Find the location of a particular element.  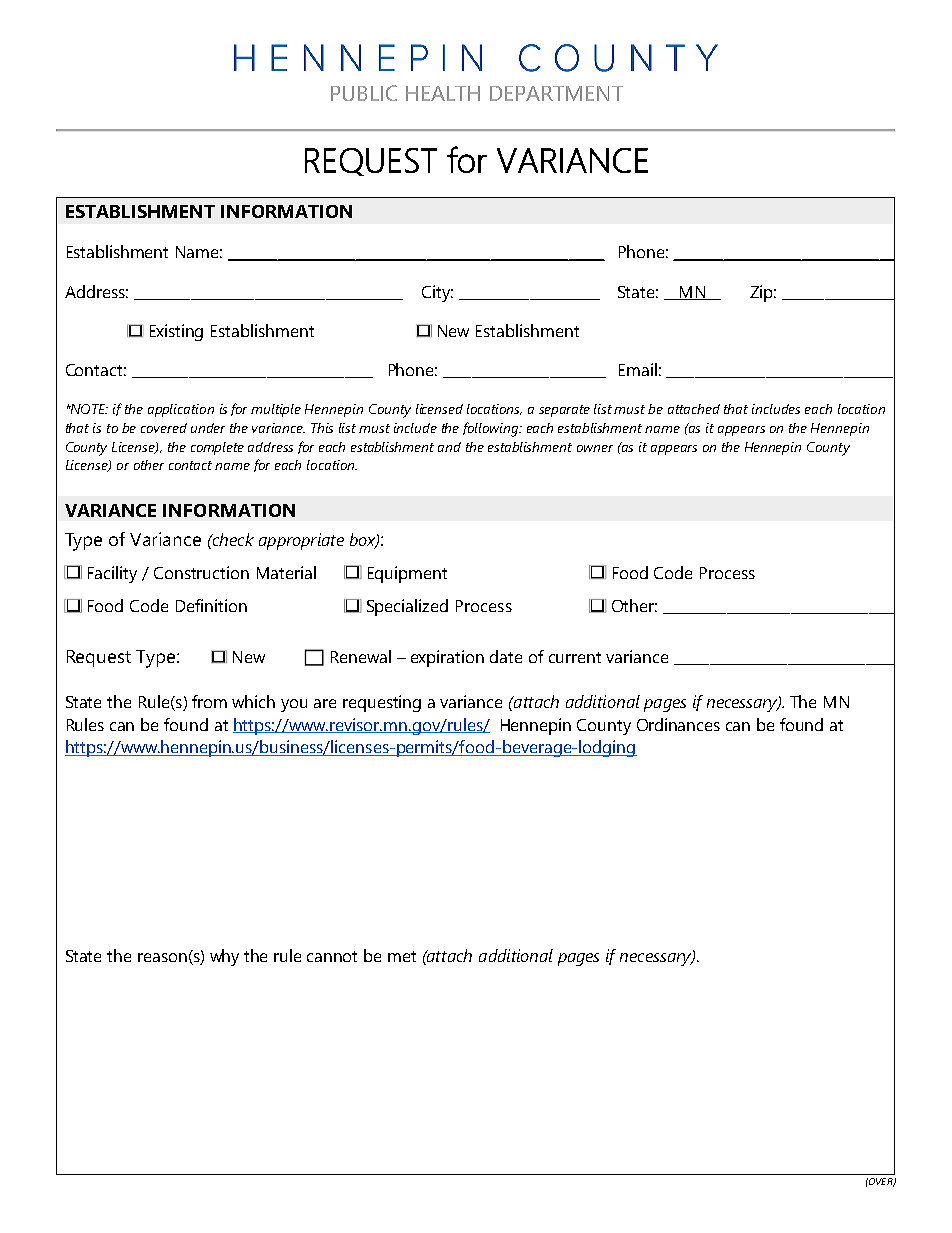

Equipment is located at coordinates (407, 574).
